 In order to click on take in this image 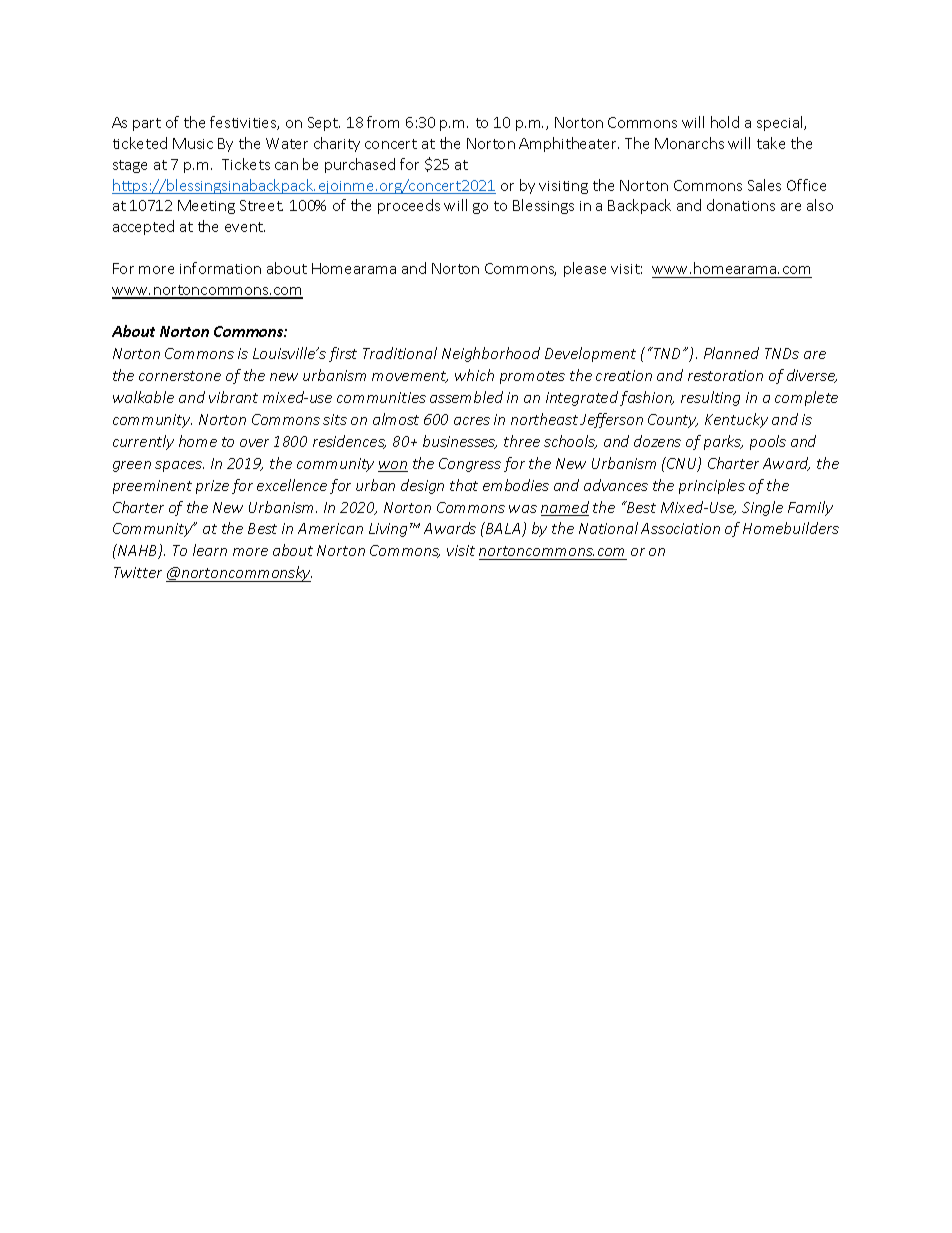, I will do `click(771, 143)`.
